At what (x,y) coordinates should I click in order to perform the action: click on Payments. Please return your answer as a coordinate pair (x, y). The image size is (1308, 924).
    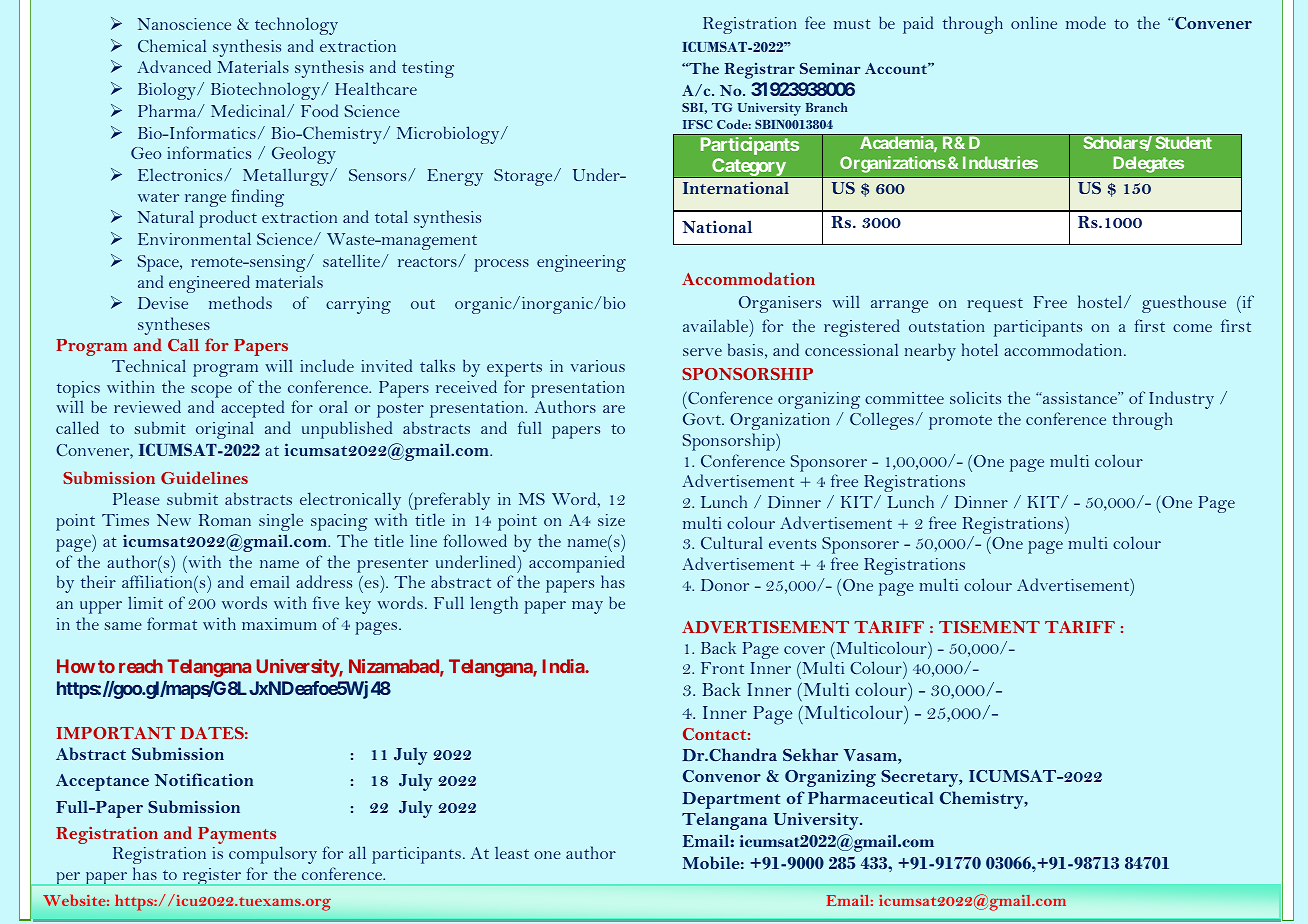
    Looking at the image, I should click on (237, 835).
